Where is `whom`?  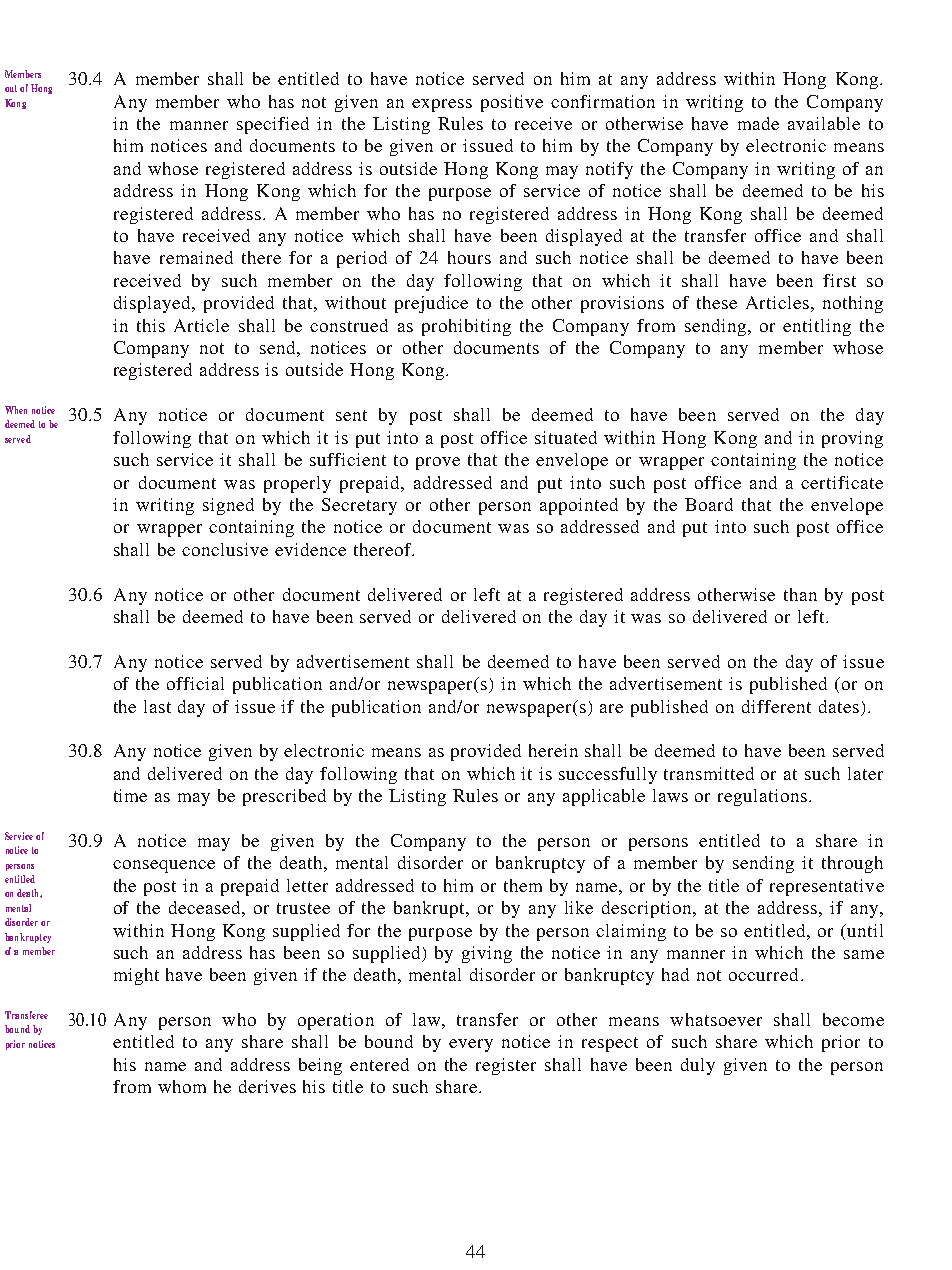
whom is located at coordinates (182, 1086).
